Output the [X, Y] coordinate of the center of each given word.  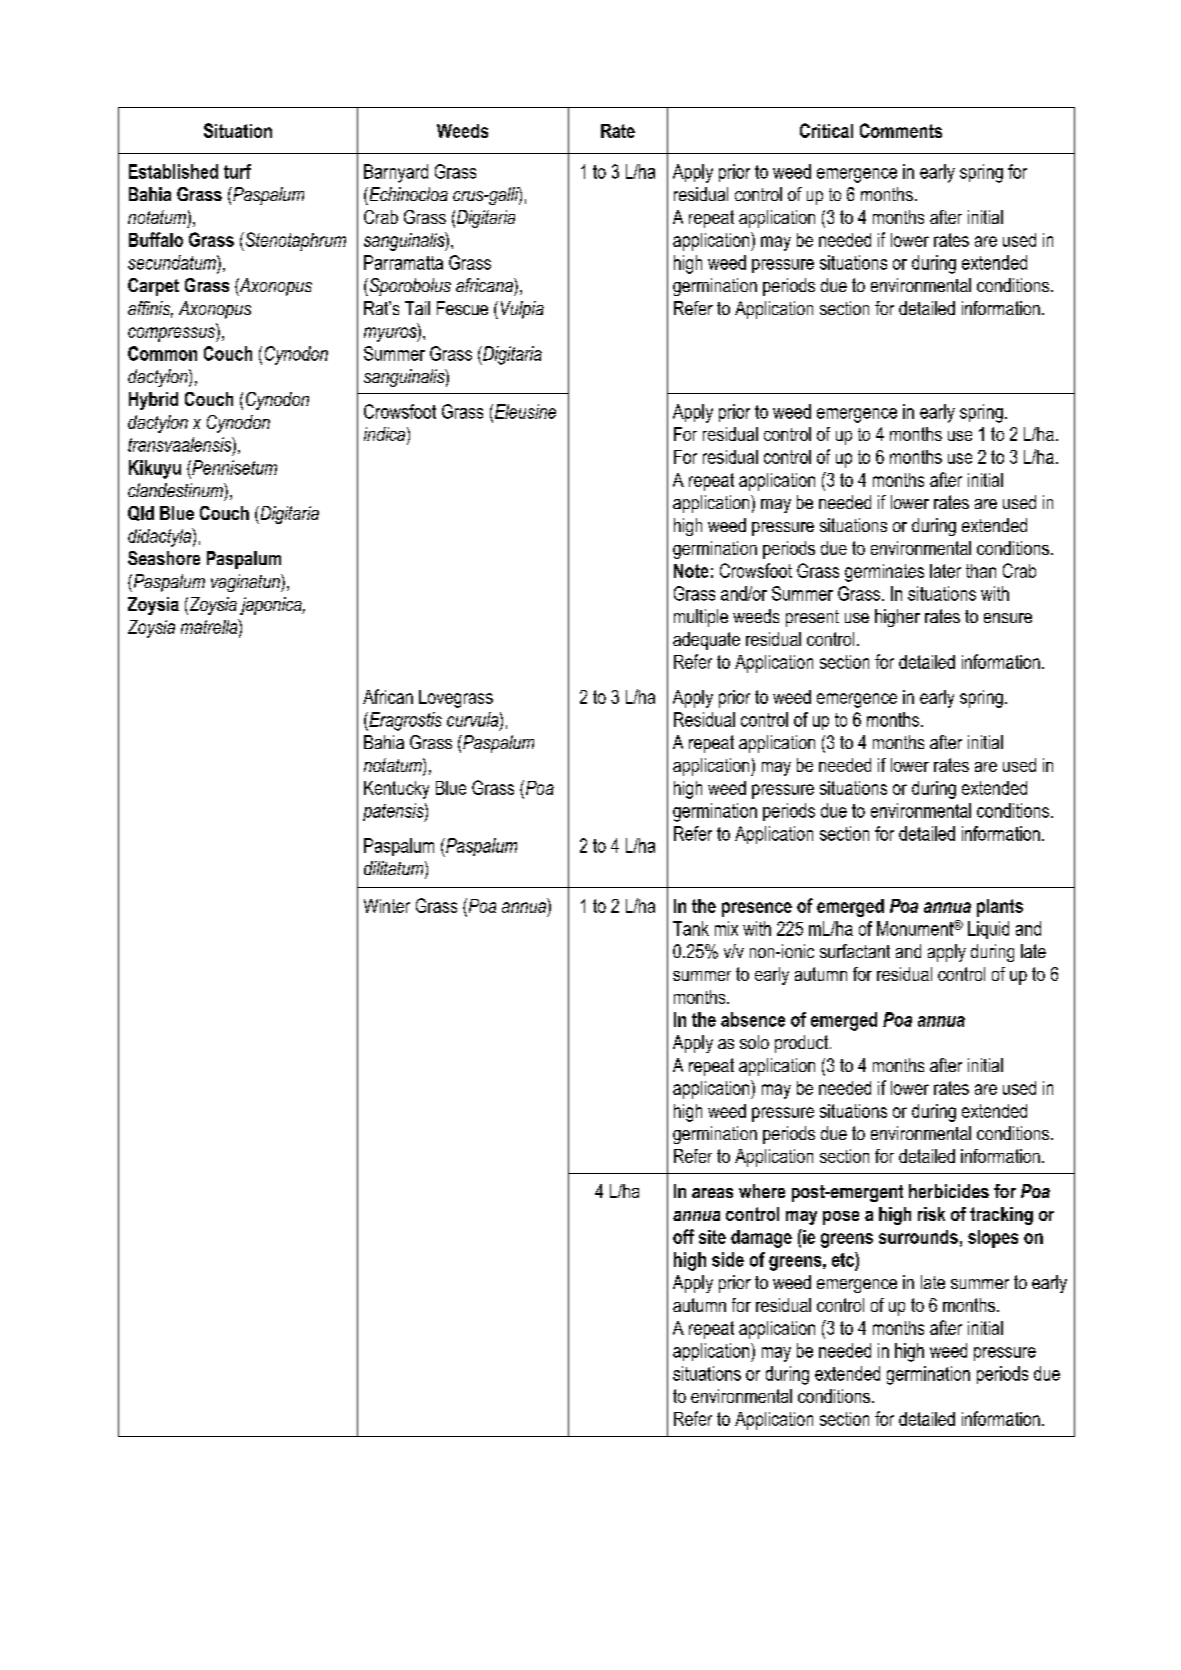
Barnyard [396, 173]
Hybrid [153, 401]
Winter [387, 906]
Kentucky [396, 790]
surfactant [855, 951]
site [712, 1237]
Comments [901, 130]
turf [237, 171]
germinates [884, 573]
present [812, 618]
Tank [691, 928]
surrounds [918, 1237]
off [683, 1236]
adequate [706, 641]
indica [386, 435]
